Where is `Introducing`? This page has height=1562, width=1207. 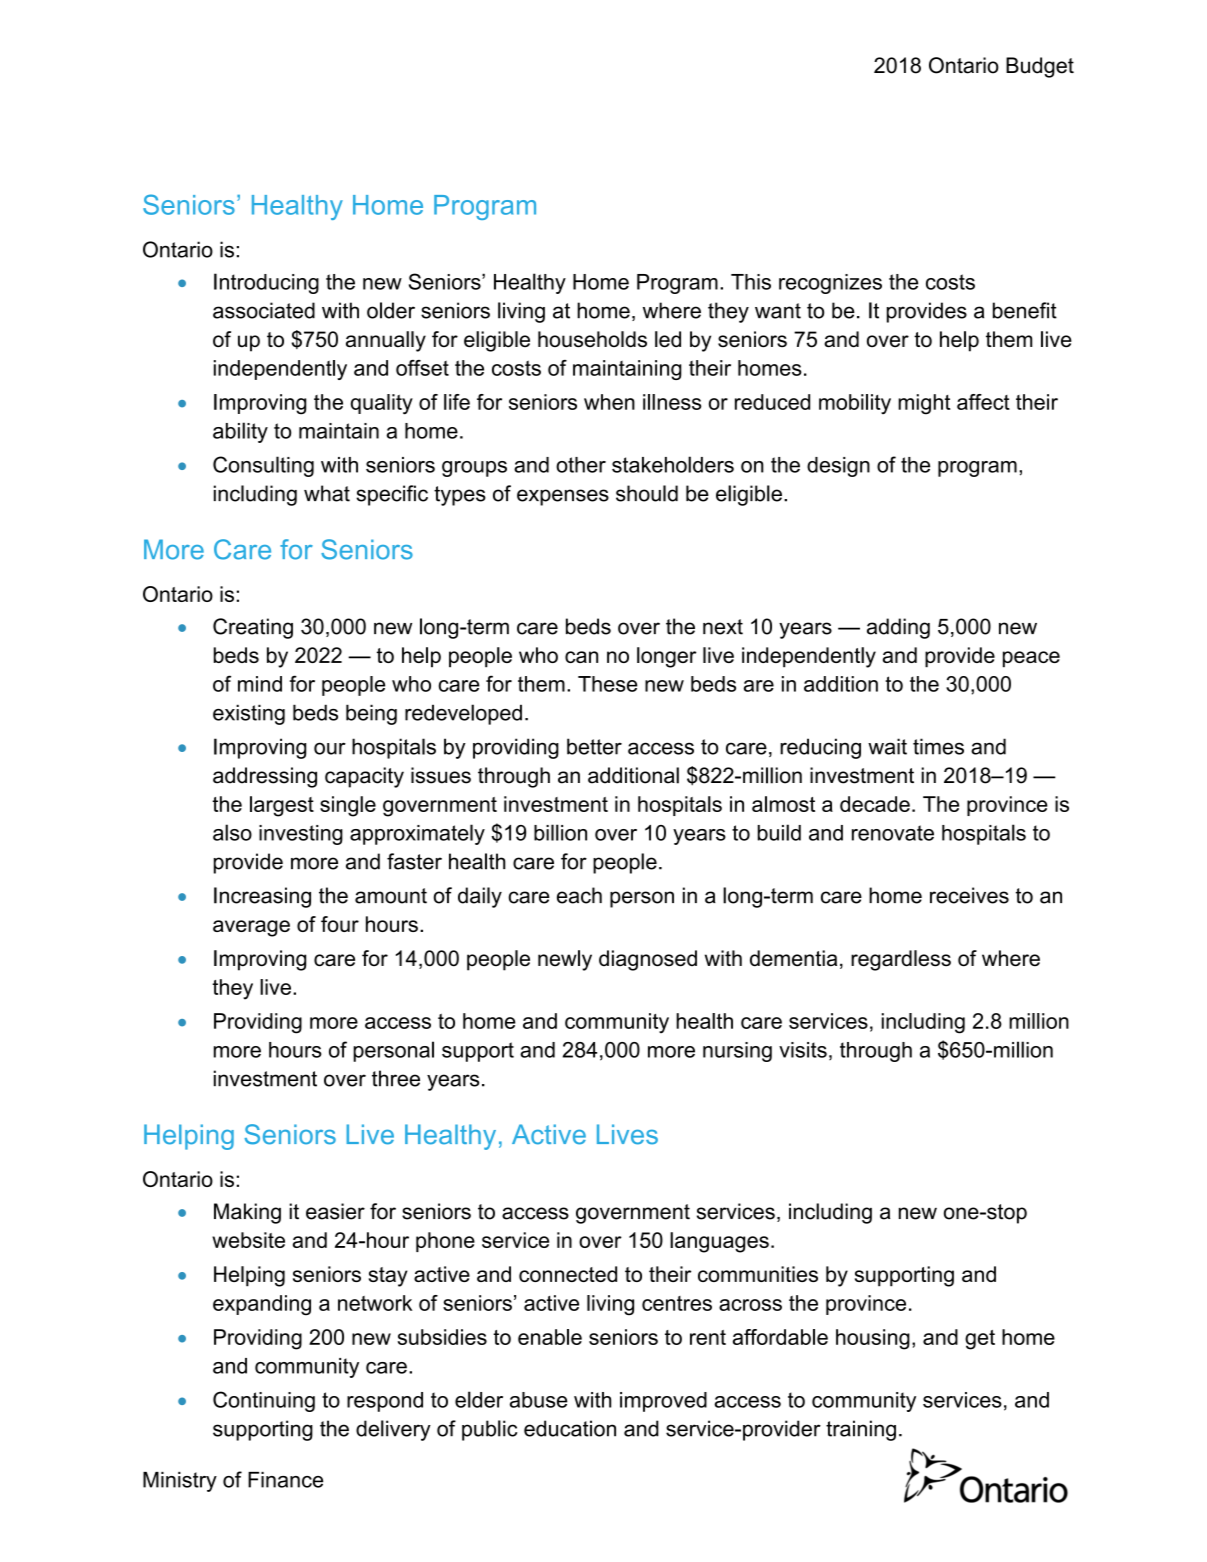 Introducing is located at coordinates (266, 283).
